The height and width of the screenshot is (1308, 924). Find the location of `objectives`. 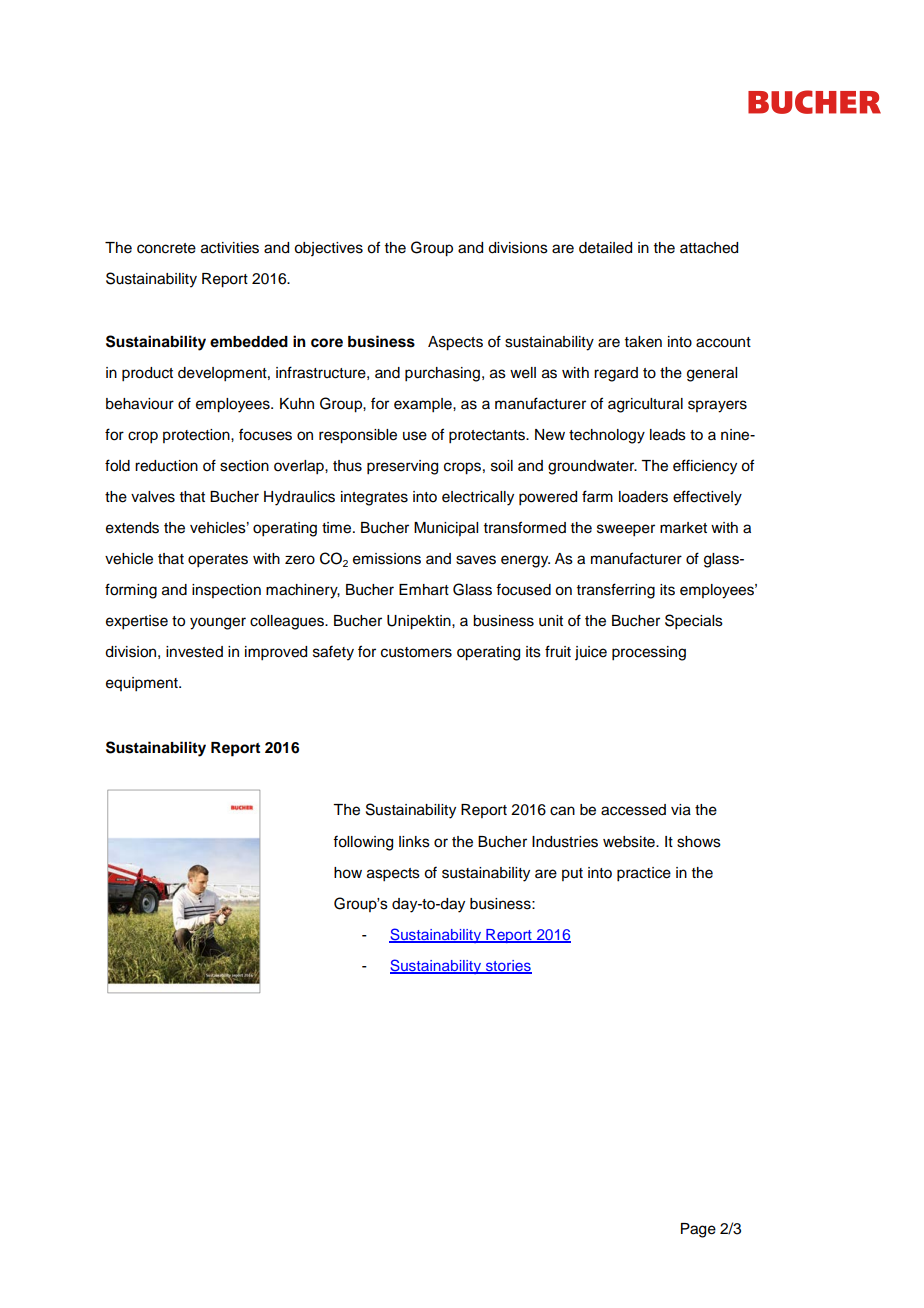

objectives is located at coordinates (328, 249).
